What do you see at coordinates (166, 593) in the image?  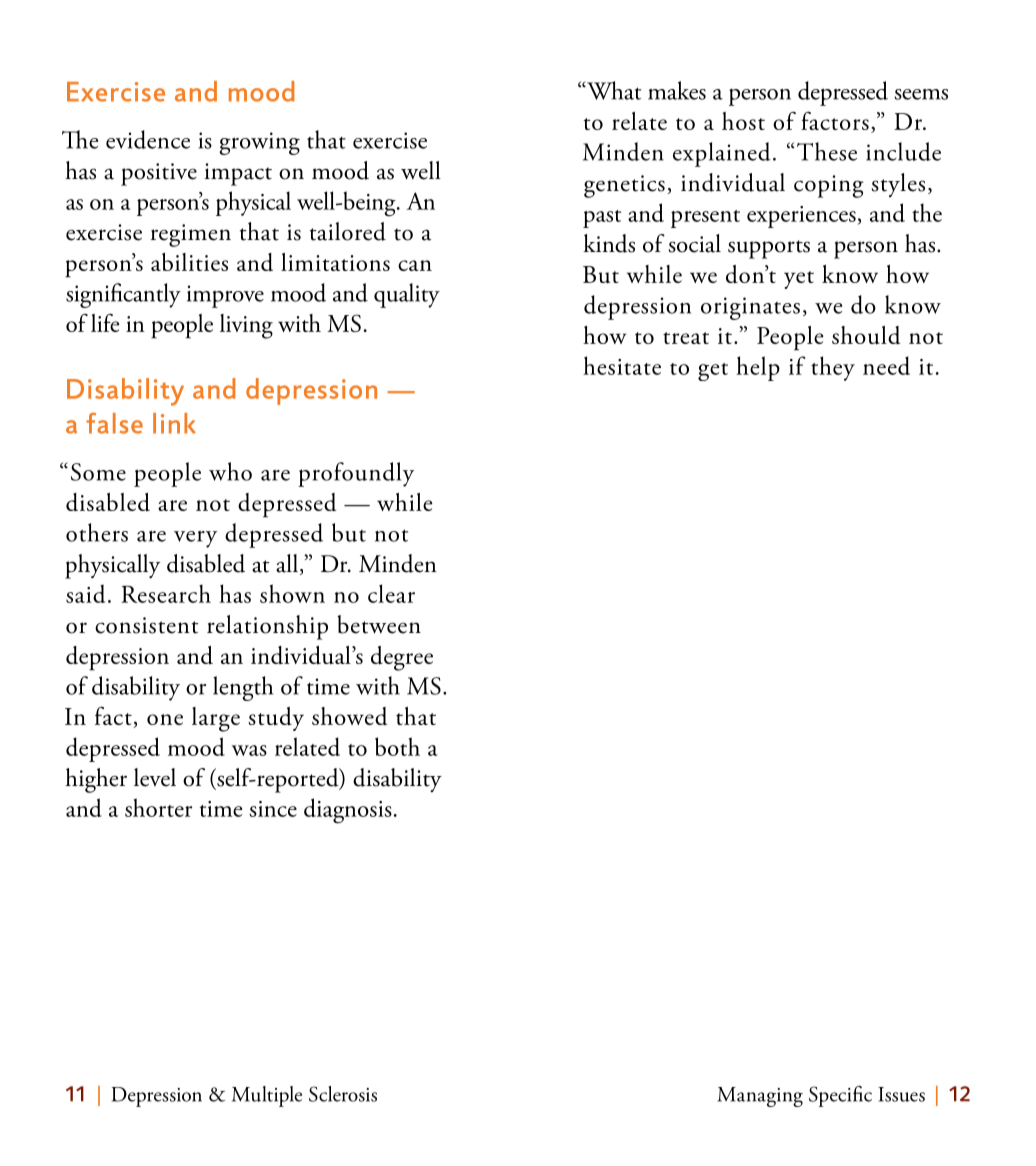 I see `Research` at bounding box center [166, 593].
